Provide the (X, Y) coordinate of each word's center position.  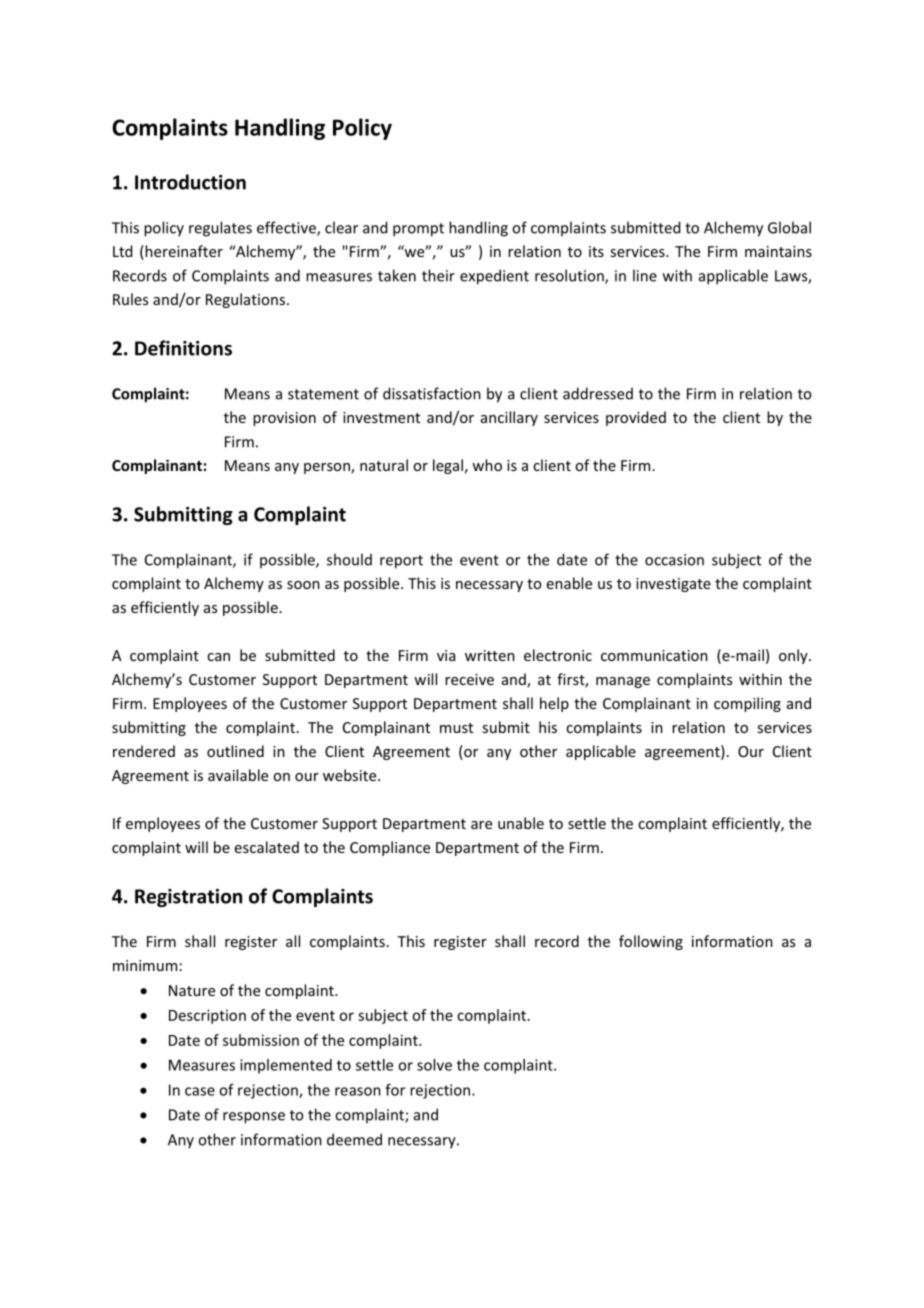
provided (636, 418)
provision (284, 419)
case (200, 1091)
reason (358, 1091)
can (218, 657)
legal (448, 466)
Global (789, 227)
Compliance (390, 848)
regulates (220, 229)
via (446, 655)
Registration (188, 898)
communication (654, 655)
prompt (418, 230)
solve (434, 1065)
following (651, 942)
